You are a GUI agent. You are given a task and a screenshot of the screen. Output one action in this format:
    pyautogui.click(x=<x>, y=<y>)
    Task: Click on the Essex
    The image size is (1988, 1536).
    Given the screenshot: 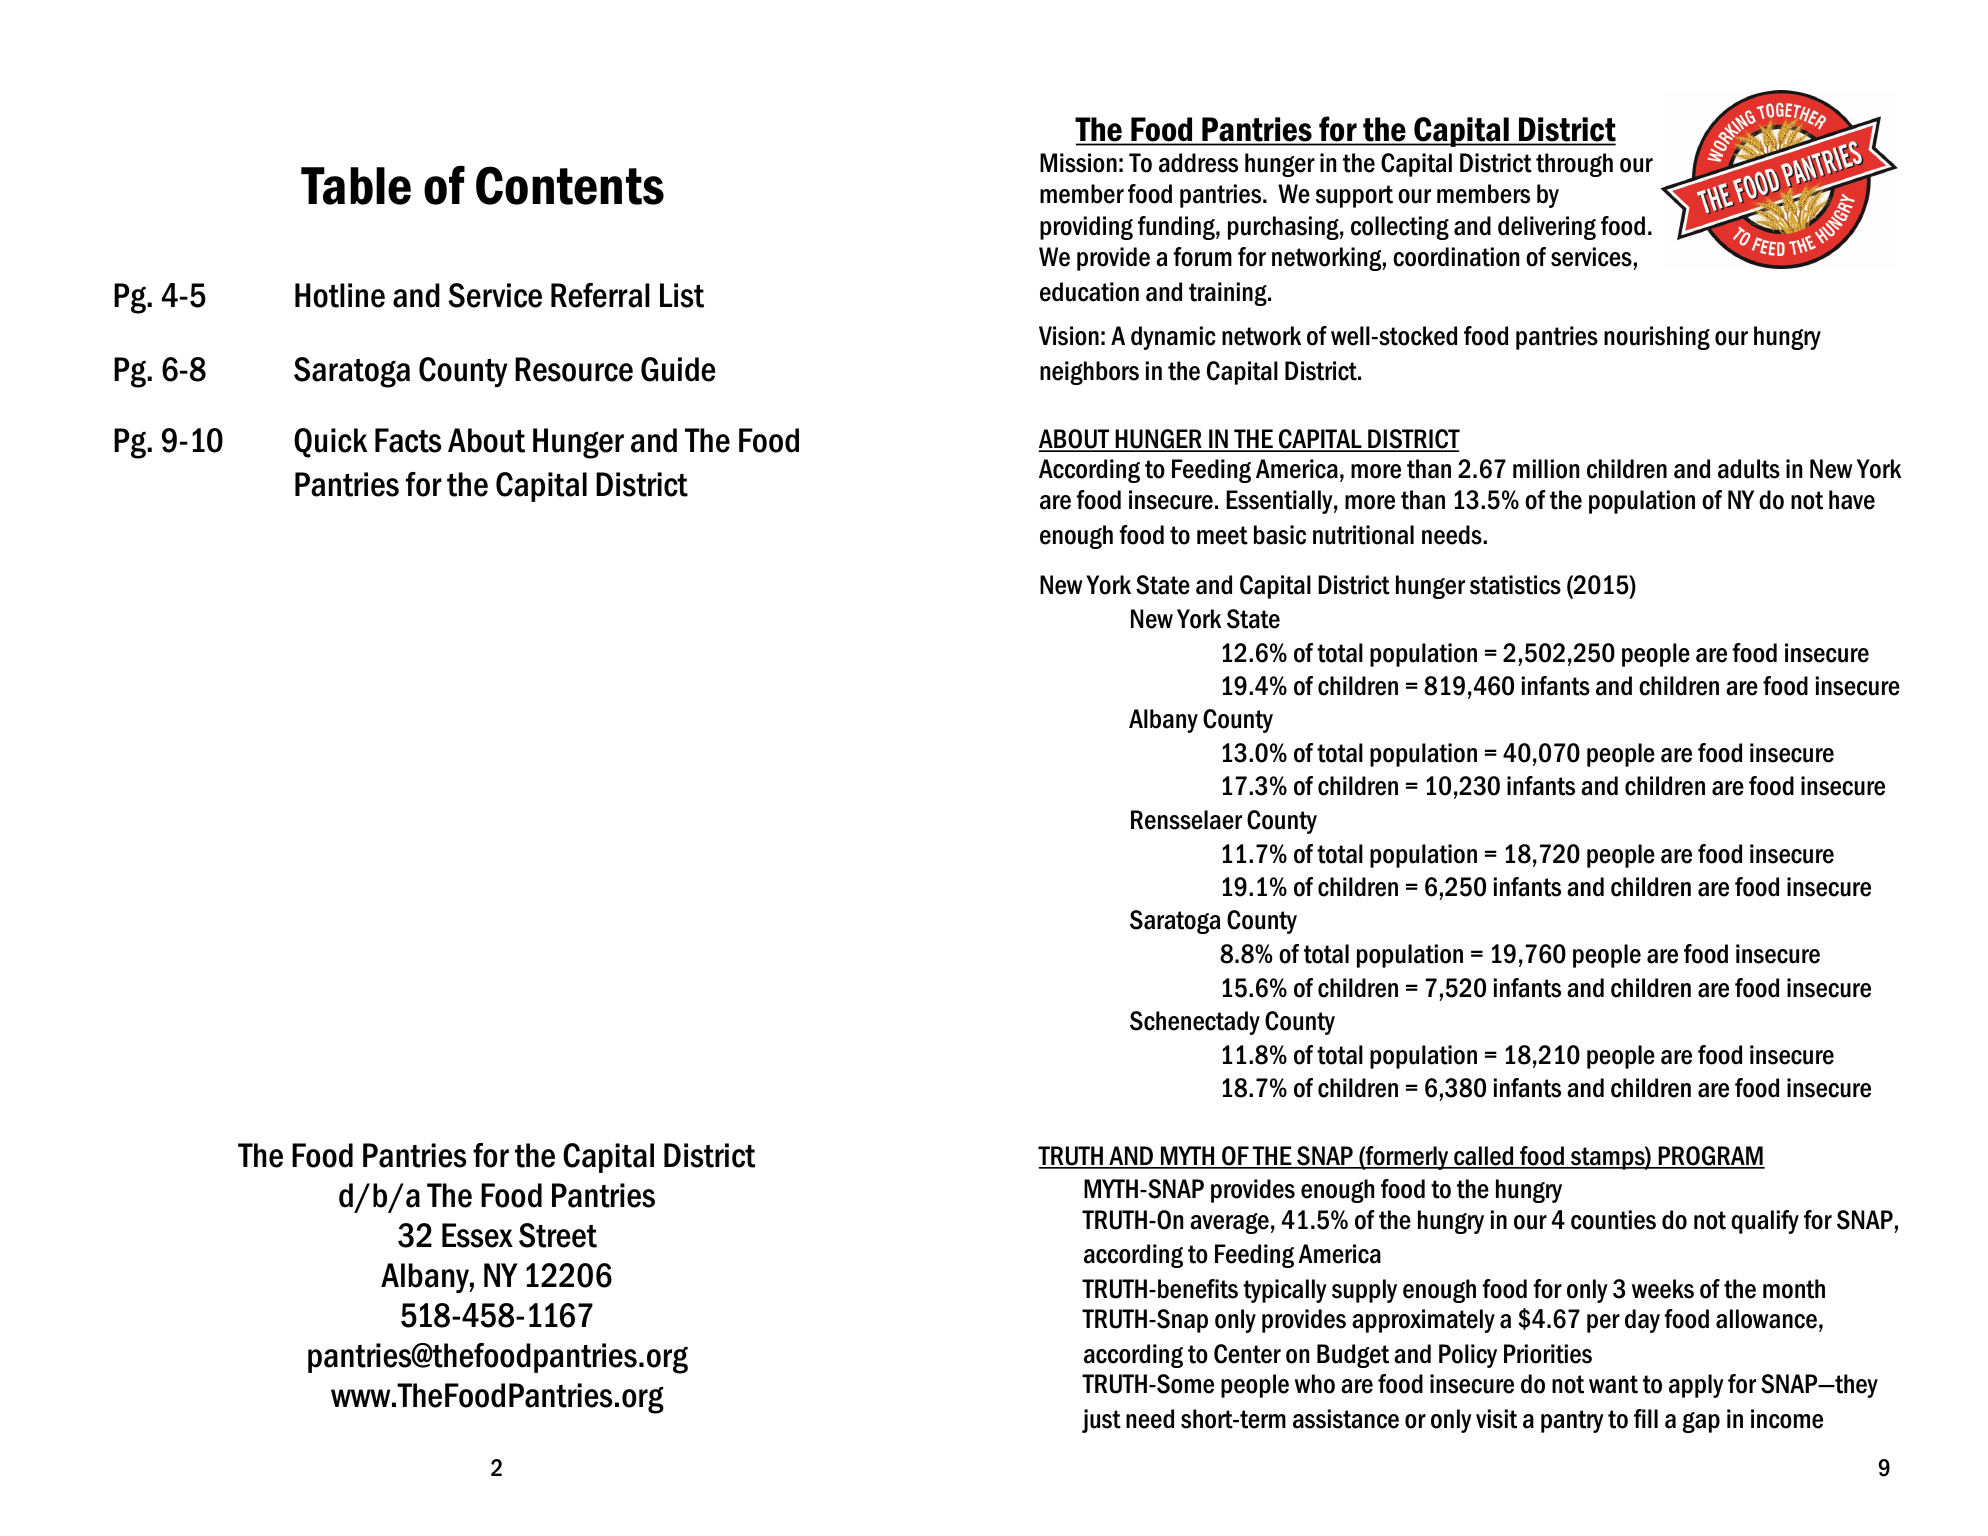 What is the action you would take?
    pyautogui.click(x=477, y=1235)
